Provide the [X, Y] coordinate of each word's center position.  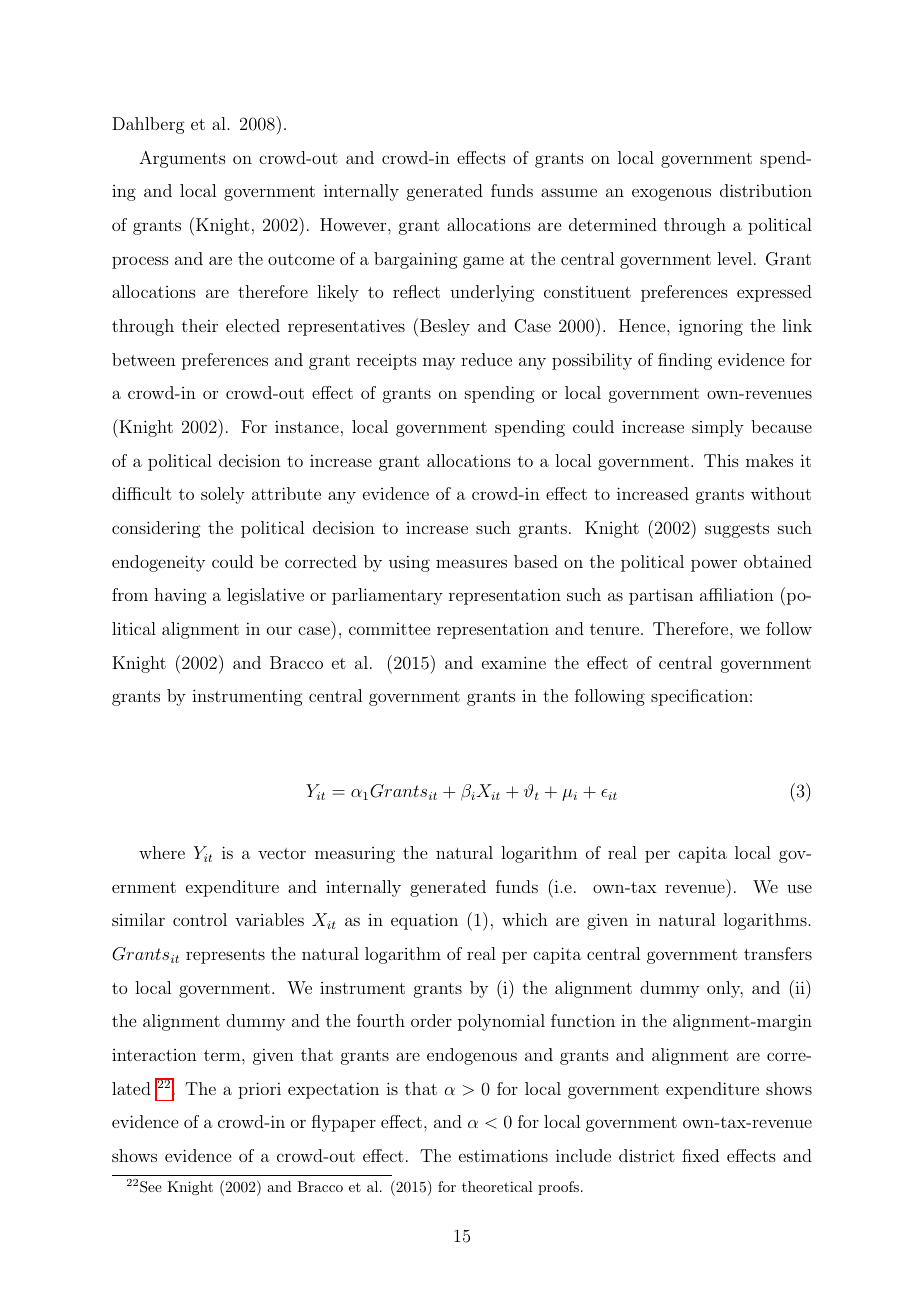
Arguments [182, 159]
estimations [503, 1155]
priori [259, 1090]
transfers [778, 953]
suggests [737, 530]
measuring [355, 855]
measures [471, 563]
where [162, 852]
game [483, 262]
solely [223, 495]
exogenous [671, 194]
